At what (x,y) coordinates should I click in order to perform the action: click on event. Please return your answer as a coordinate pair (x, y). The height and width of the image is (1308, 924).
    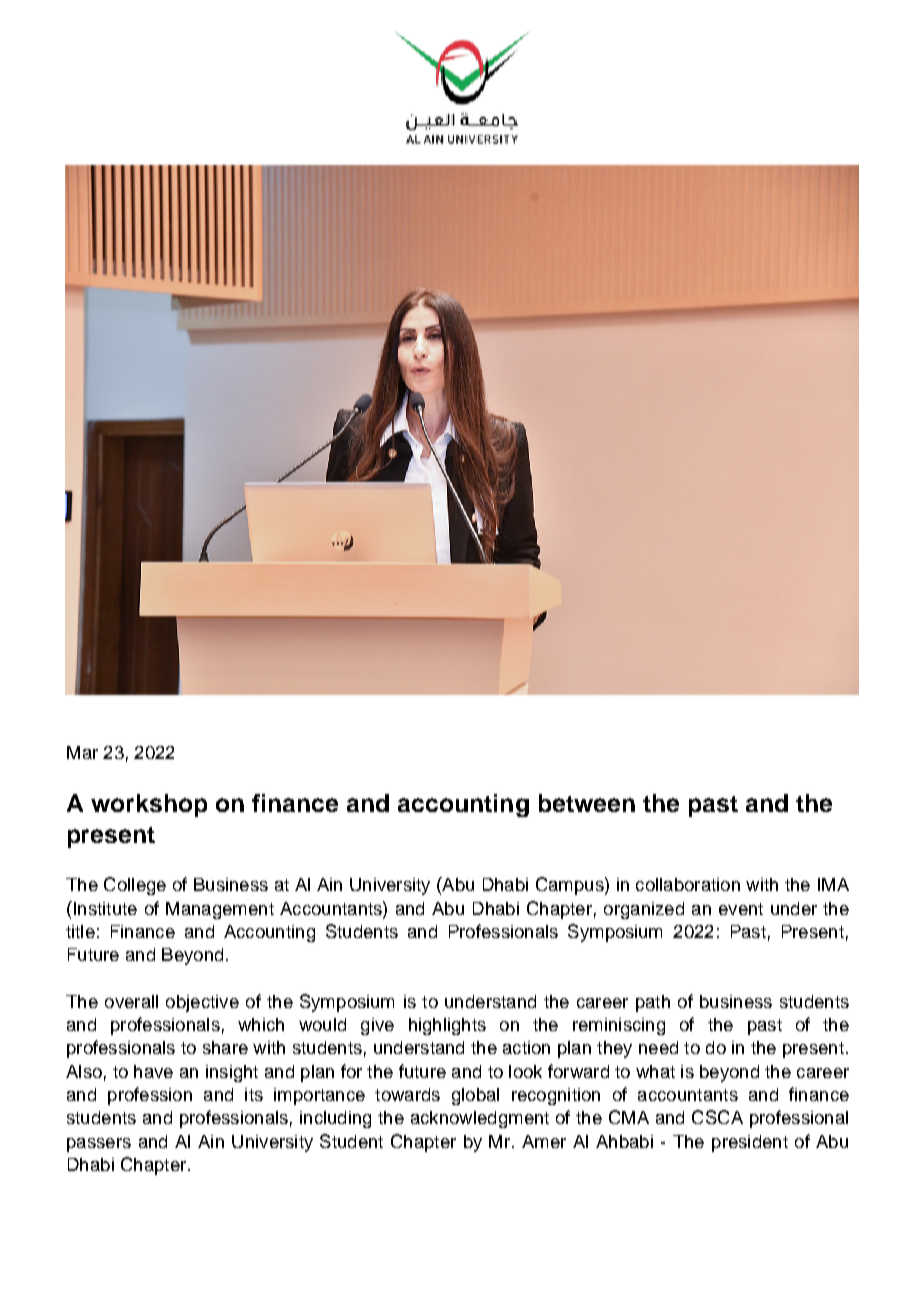
    Looking at the image, I should click on (741, 909).
